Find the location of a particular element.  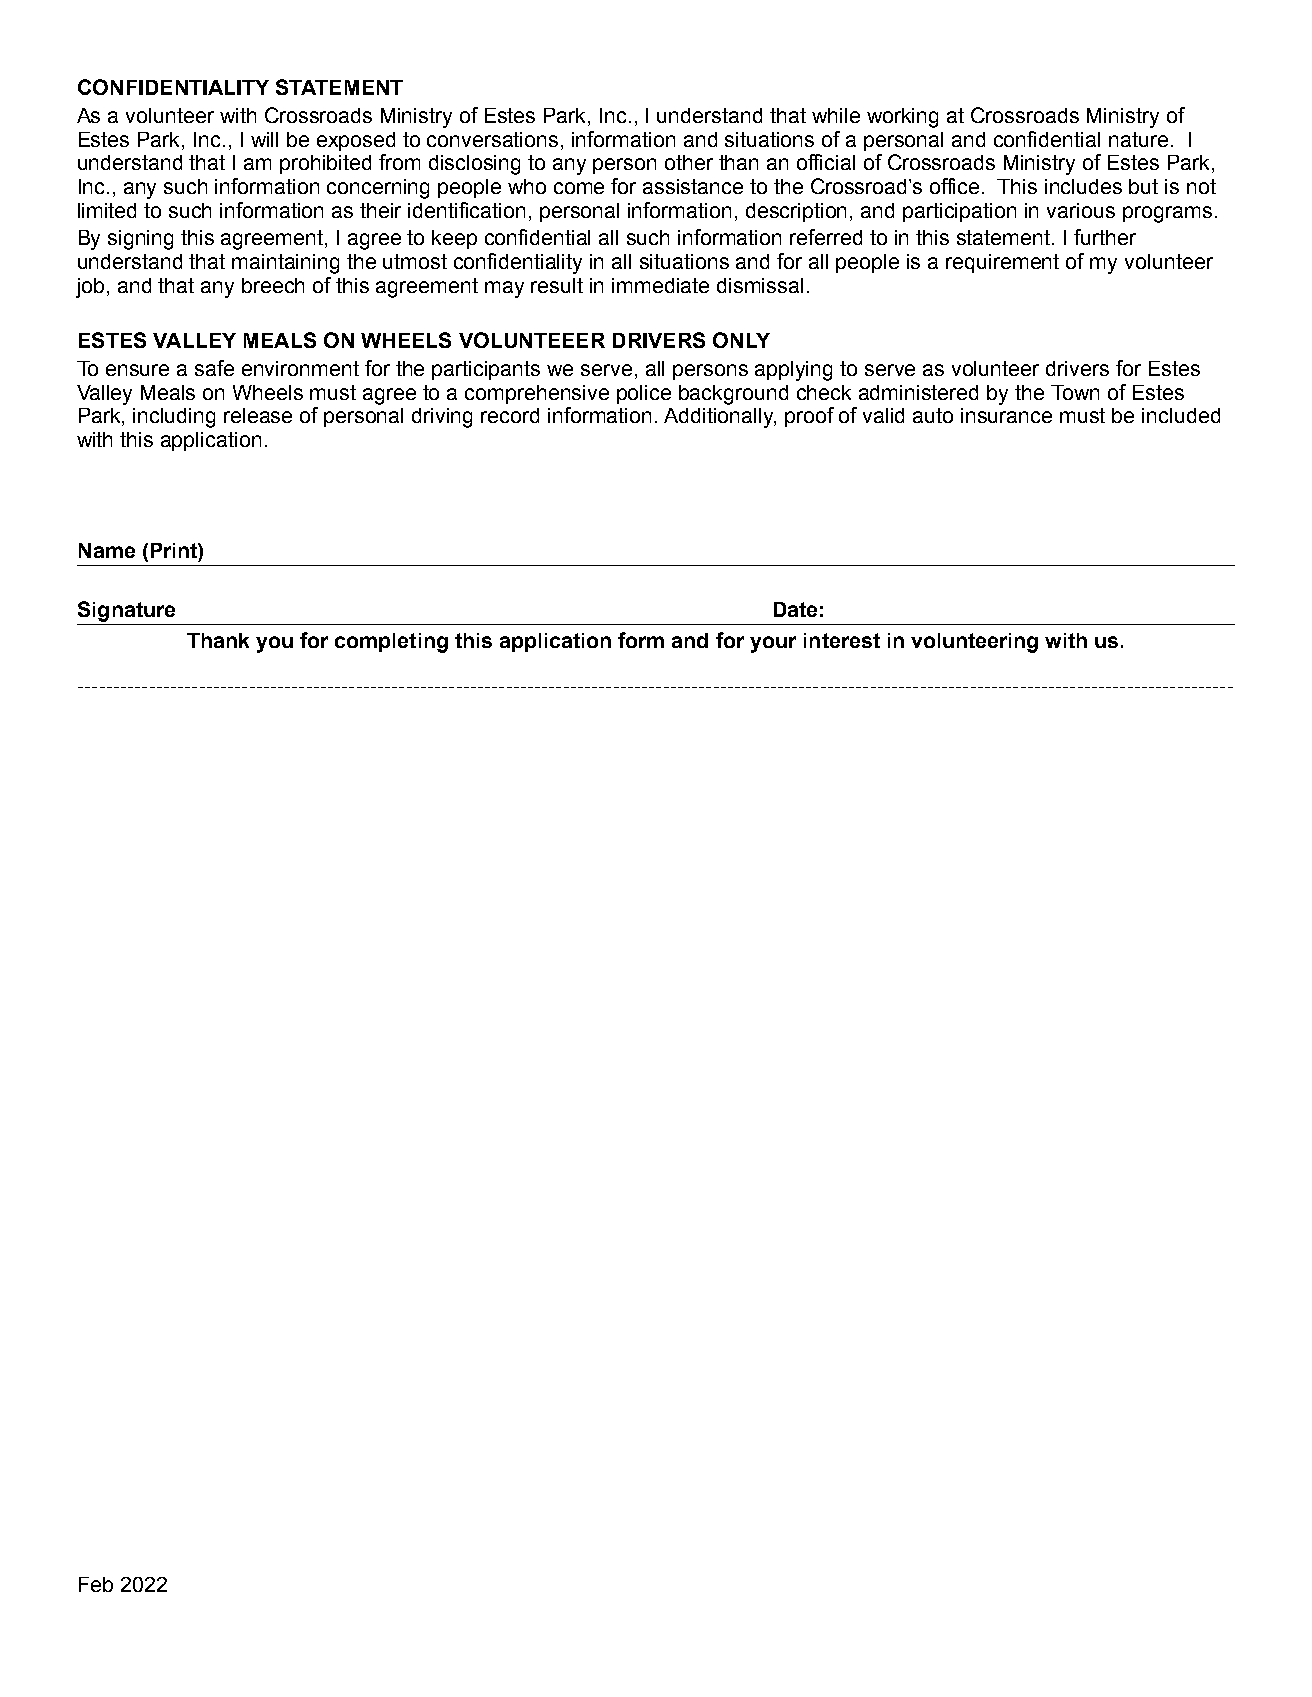

includes is located at coordinates (1083, 186).
